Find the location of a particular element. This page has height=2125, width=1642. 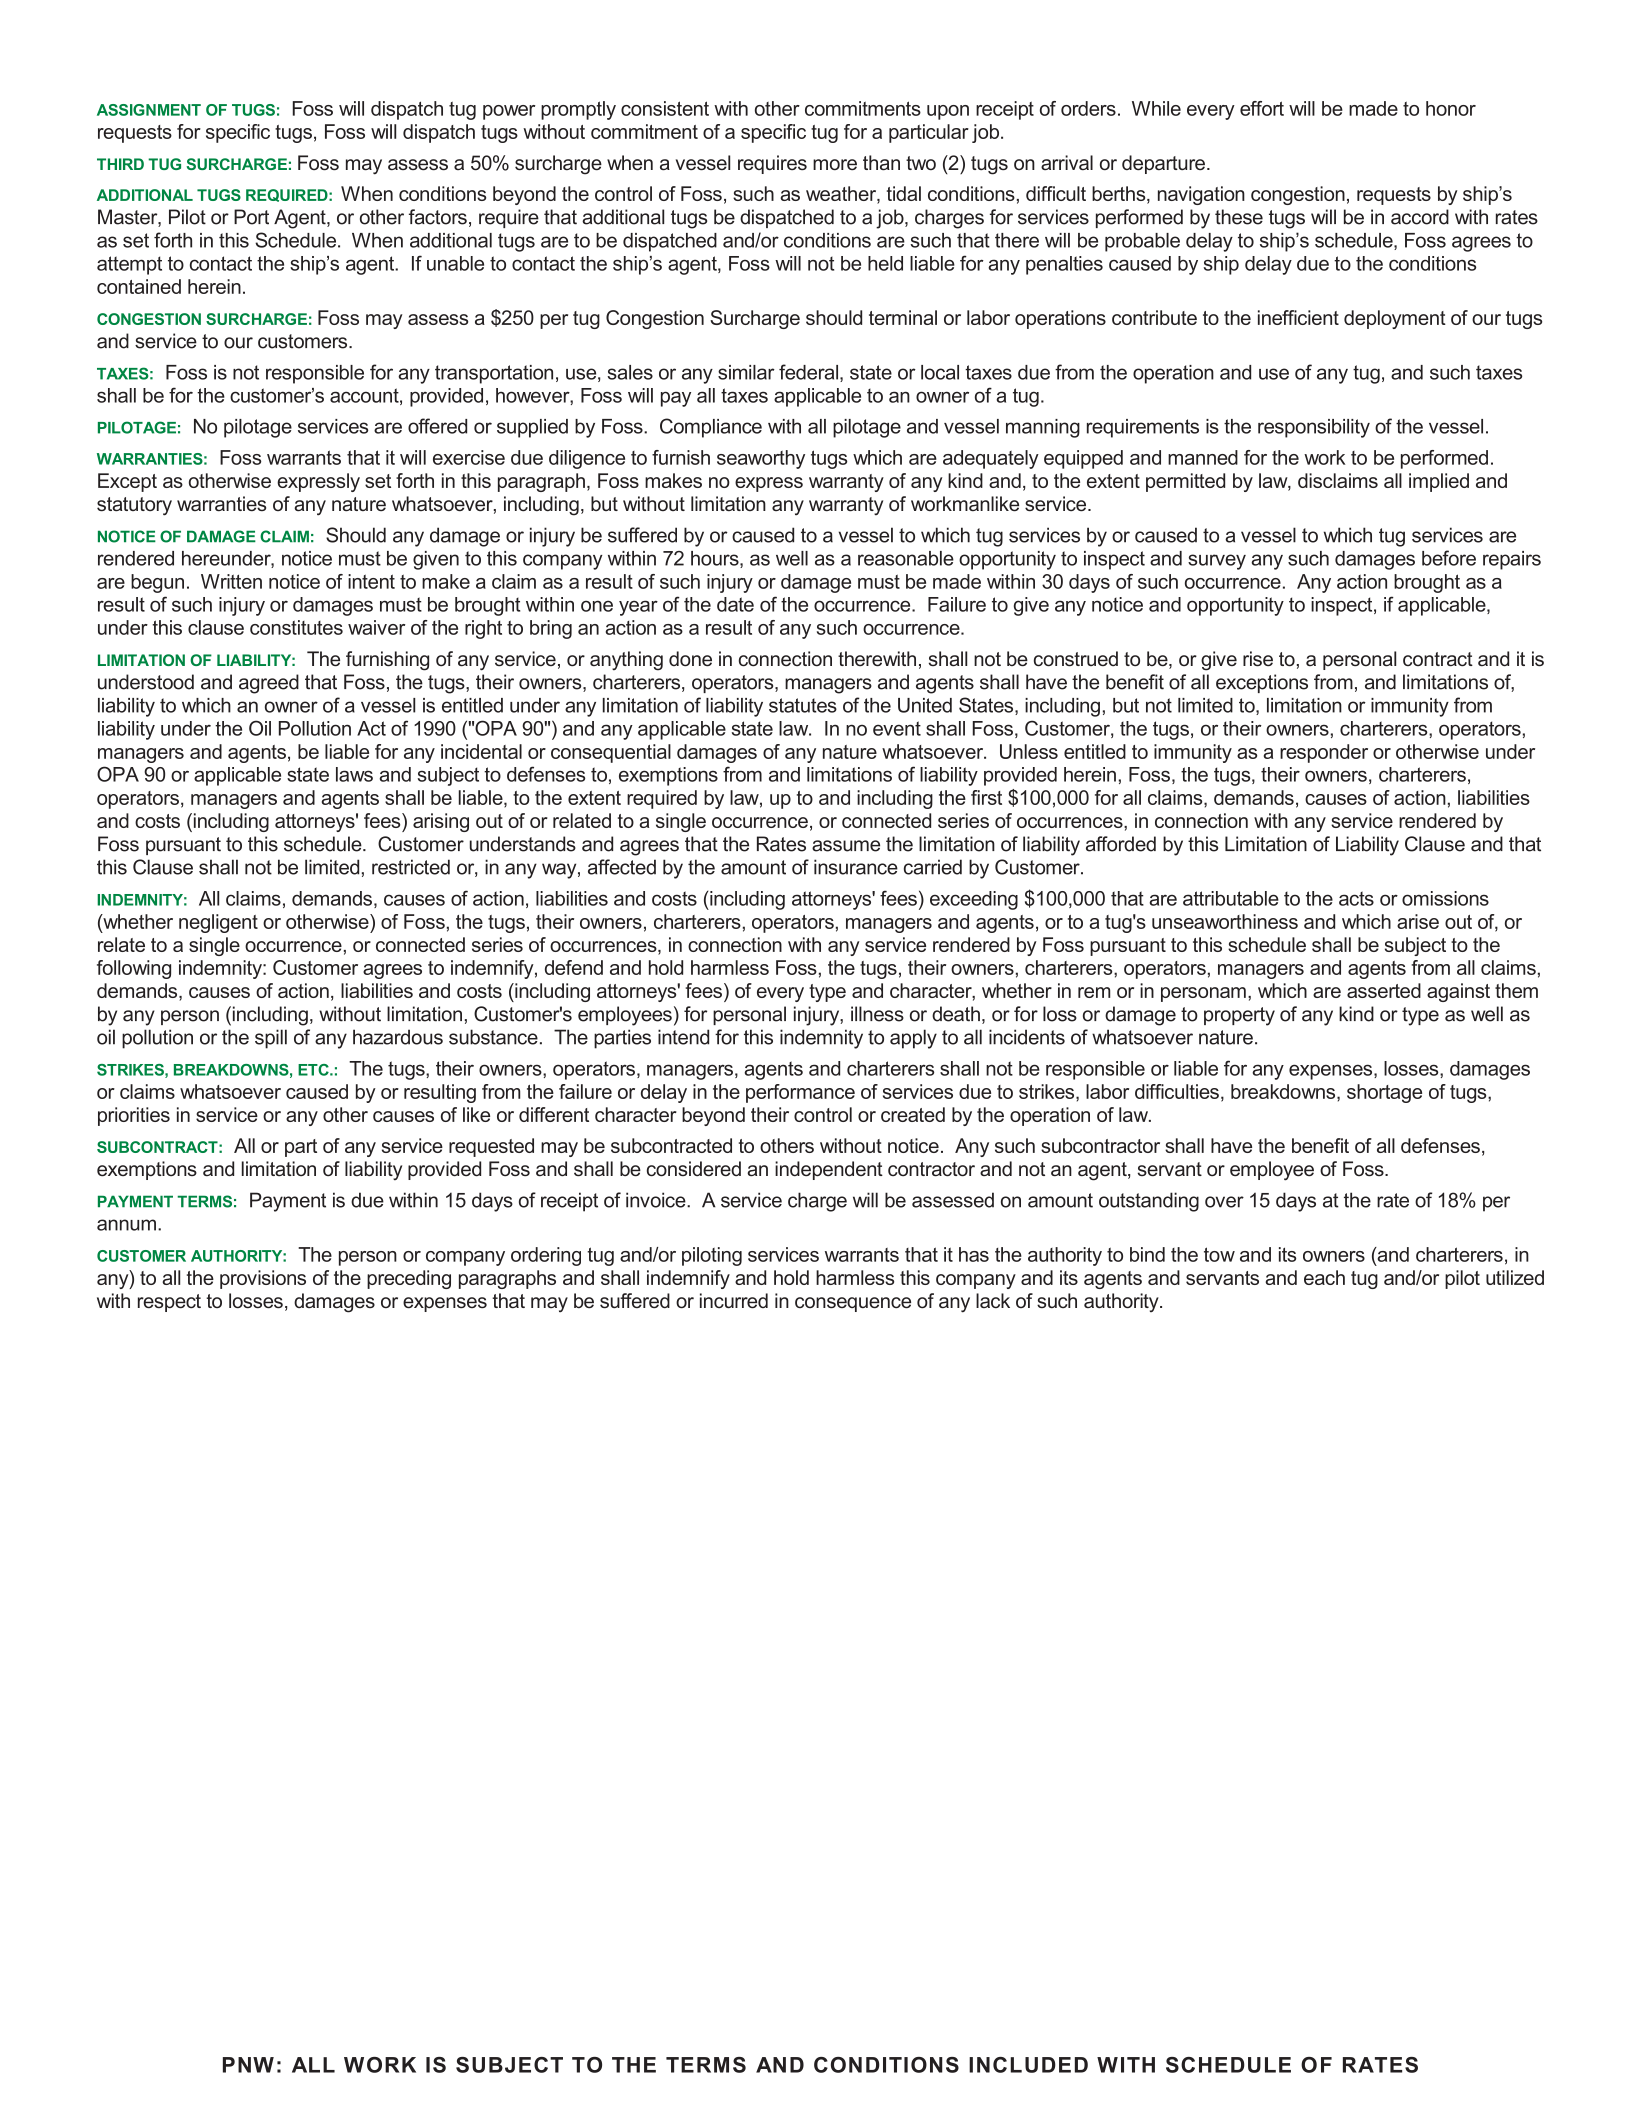

each is located at coordinates (1324, 1277).
